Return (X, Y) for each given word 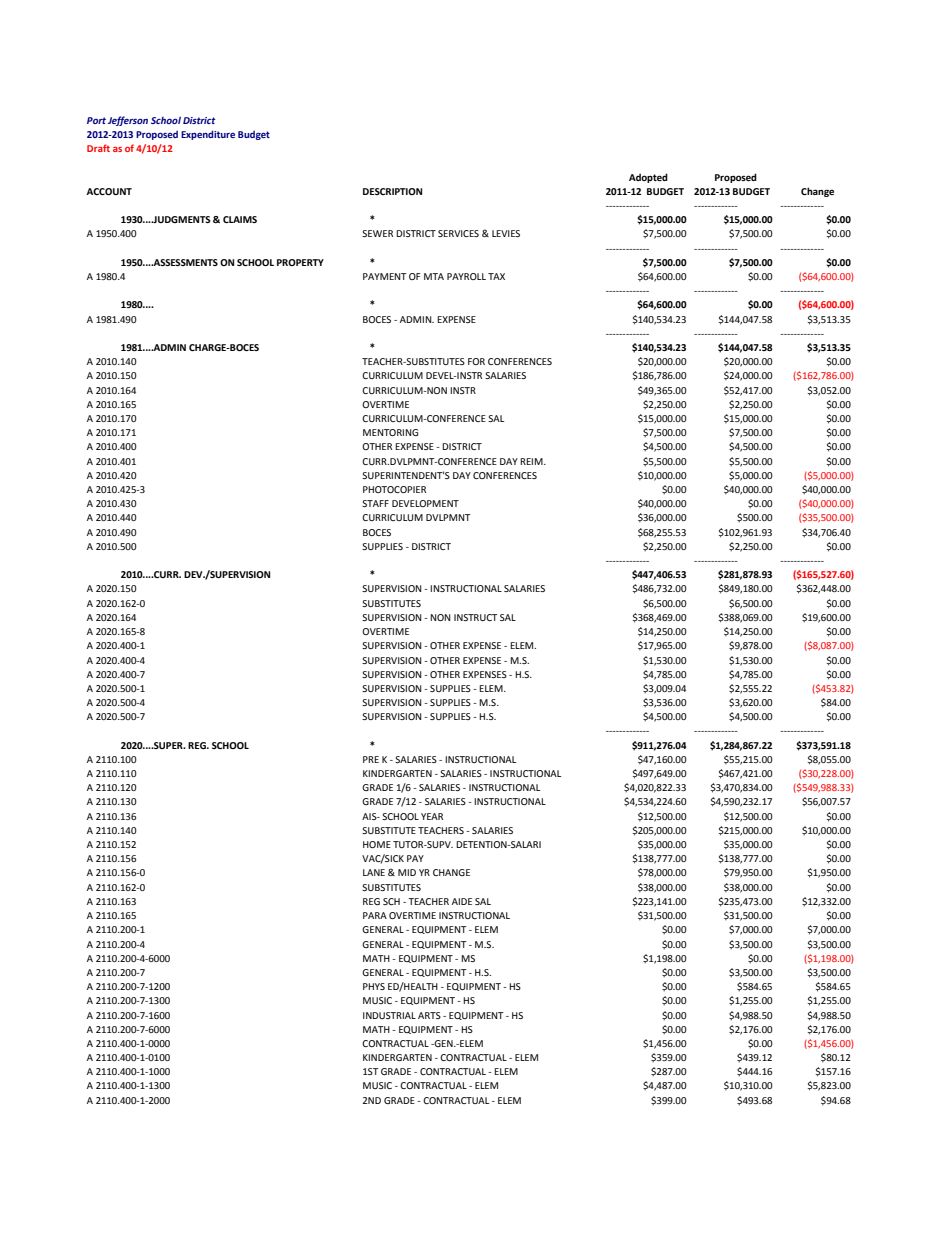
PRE (371, 759)
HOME (377, 844)
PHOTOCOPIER (394, 489)
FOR (476, 361)
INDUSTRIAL (389, 1015)
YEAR (432, 816)
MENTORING (390, 432)
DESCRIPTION (392, 191)
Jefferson (128, 121)
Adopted (648, 178)
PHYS (374, 986)
